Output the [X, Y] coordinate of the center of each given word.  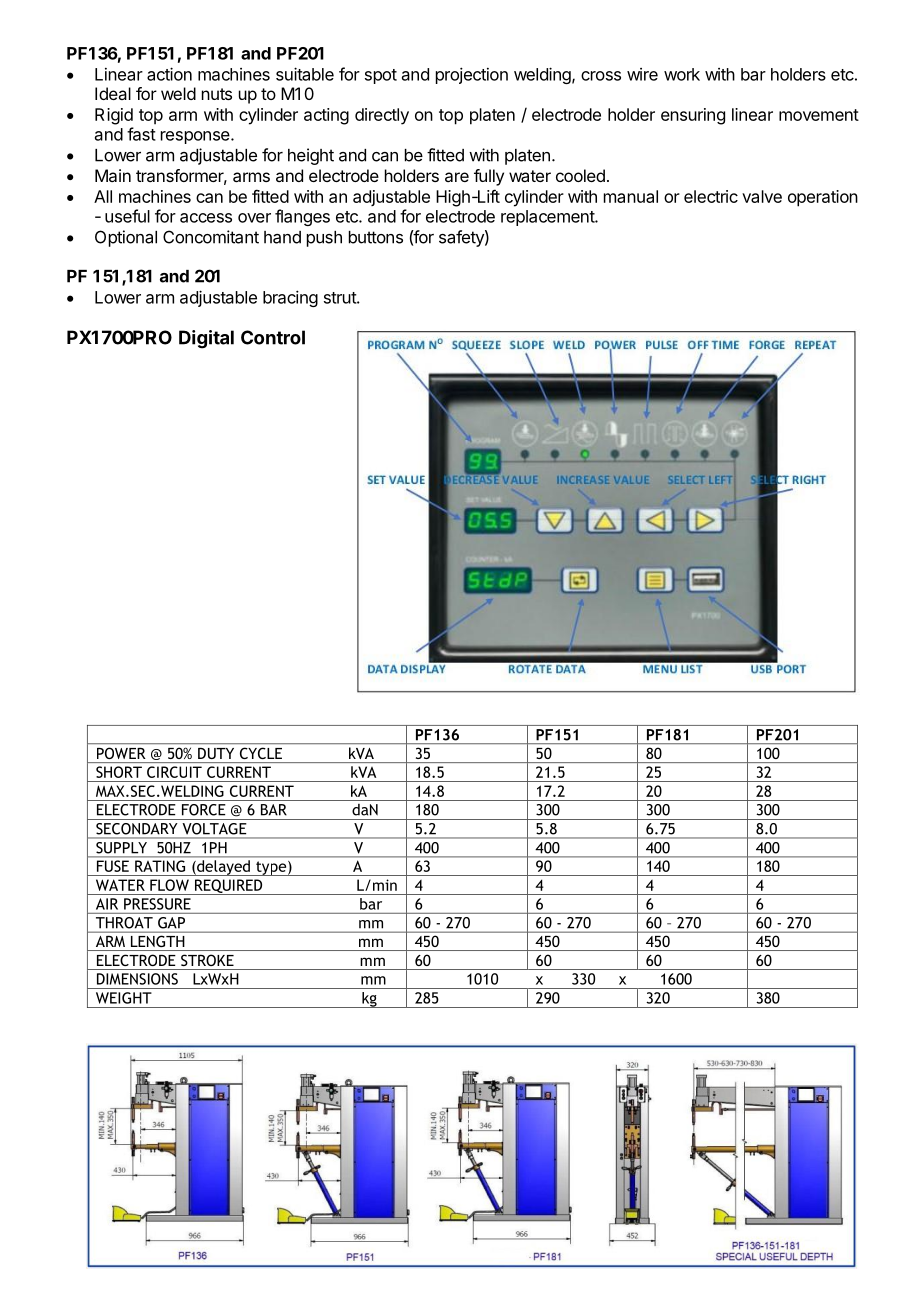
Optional [126, 238]
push [324, 239]
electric [711, 196]
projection [472, 75]
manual [631, 196]
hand [282, 237]
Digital [206, 339]
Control [273, 337]
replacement [548, 218]
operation [823, 198]
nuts [217, 94]
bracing [290, 298]
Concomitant [211, 237]
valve [762, 196]
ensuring [693, 116]
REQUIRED [228, 887]
